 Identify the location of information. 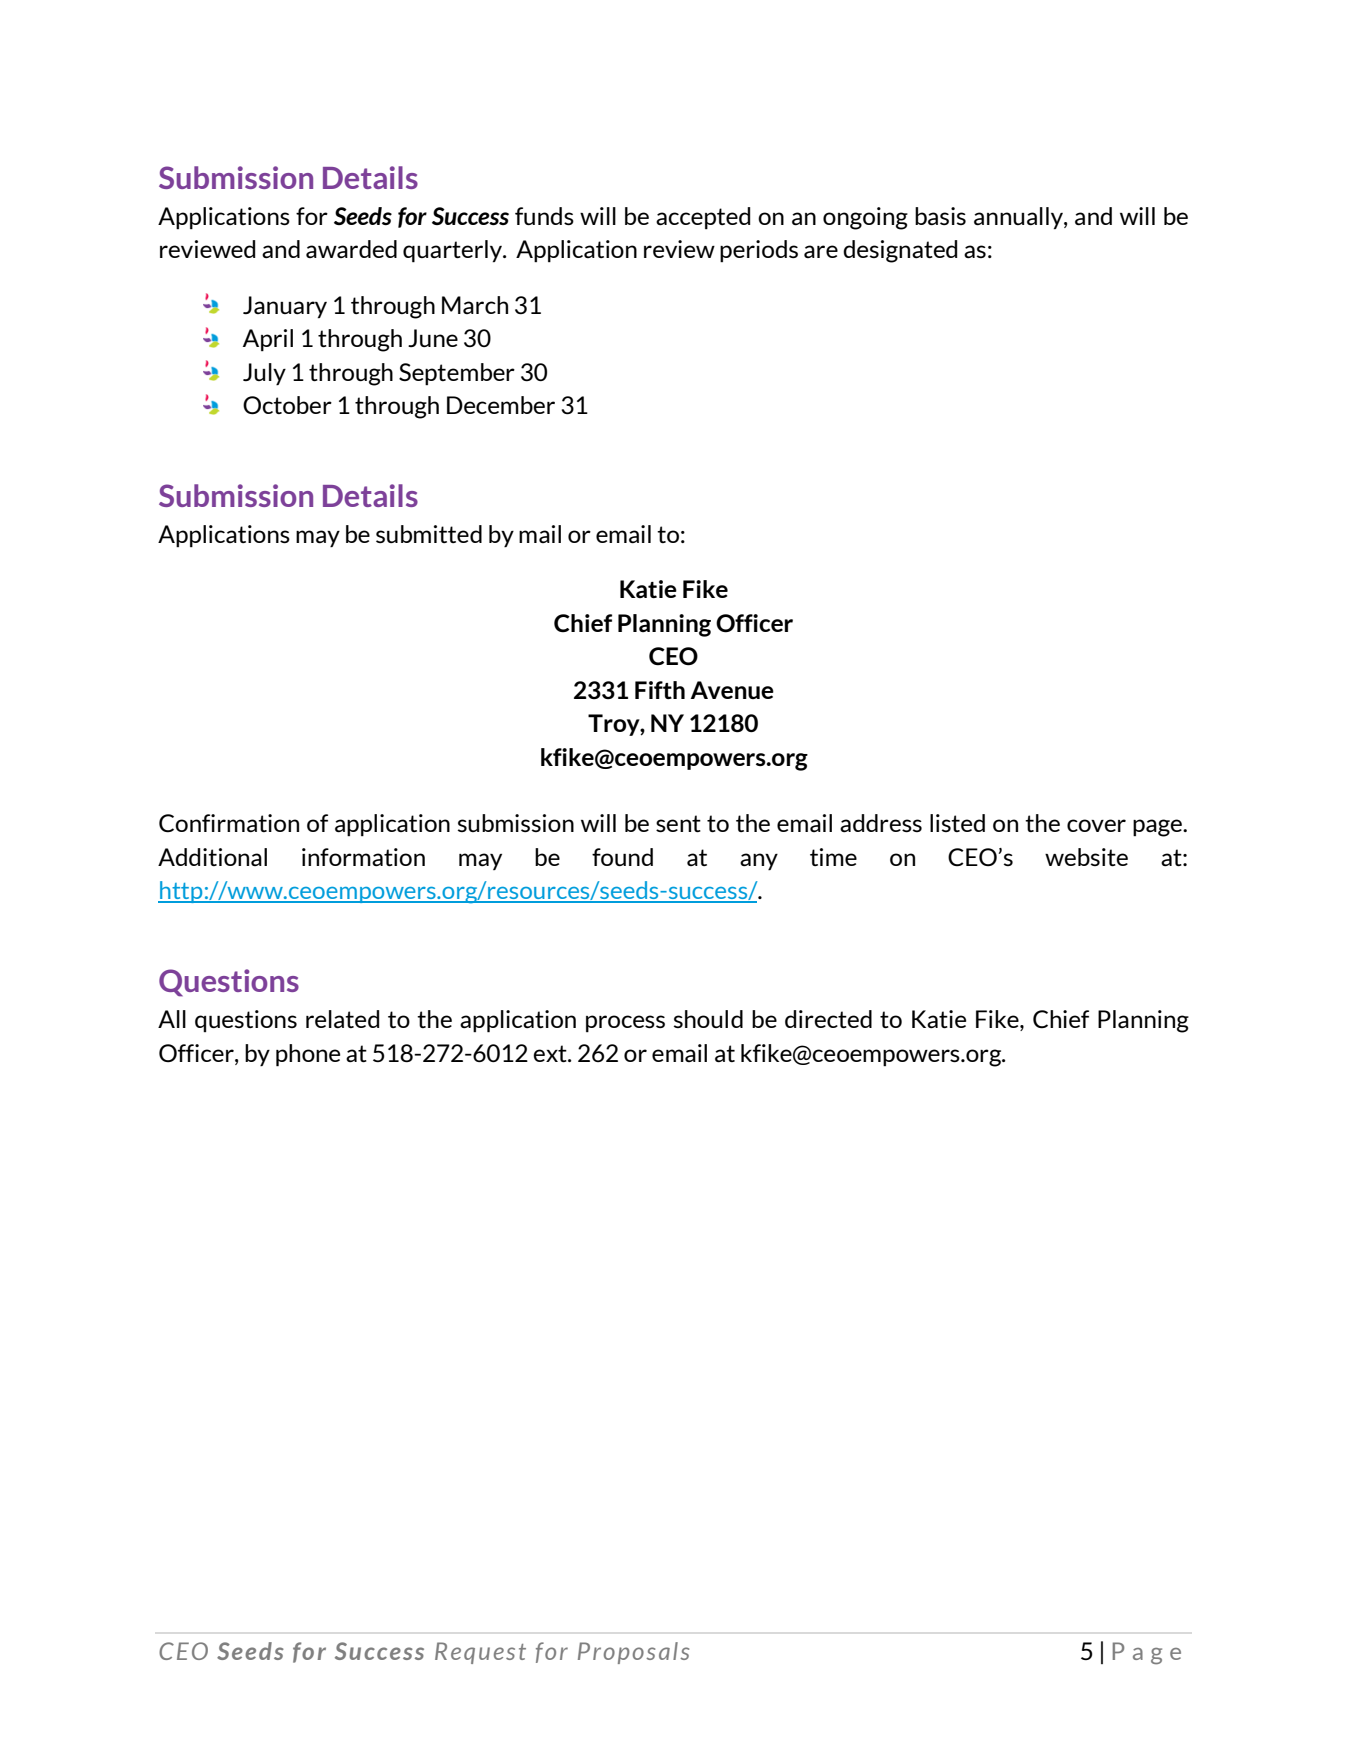
(363, 857).
